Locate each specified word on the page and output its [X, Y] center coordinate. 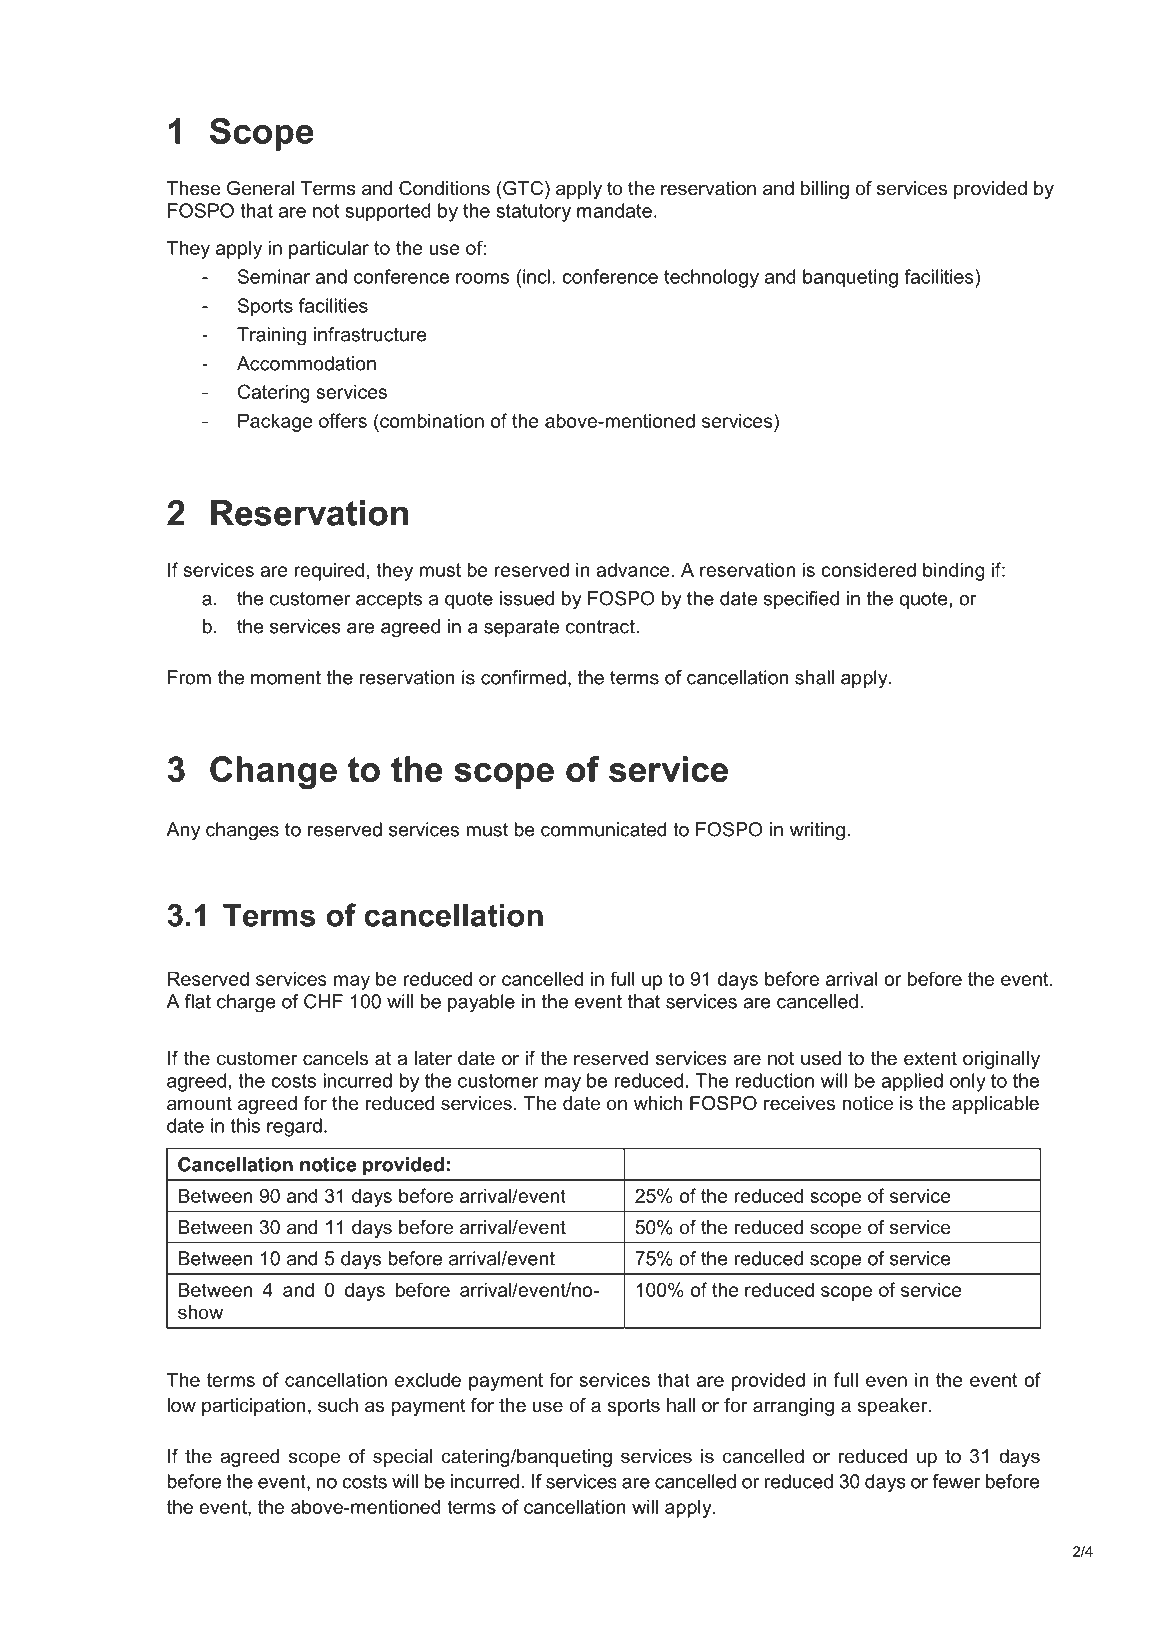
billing [825, 190]
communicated [603, 829]
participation [254, 1407]
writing [817, 831]
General [260, 188]
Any [183, 831]
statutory [533, 213]
